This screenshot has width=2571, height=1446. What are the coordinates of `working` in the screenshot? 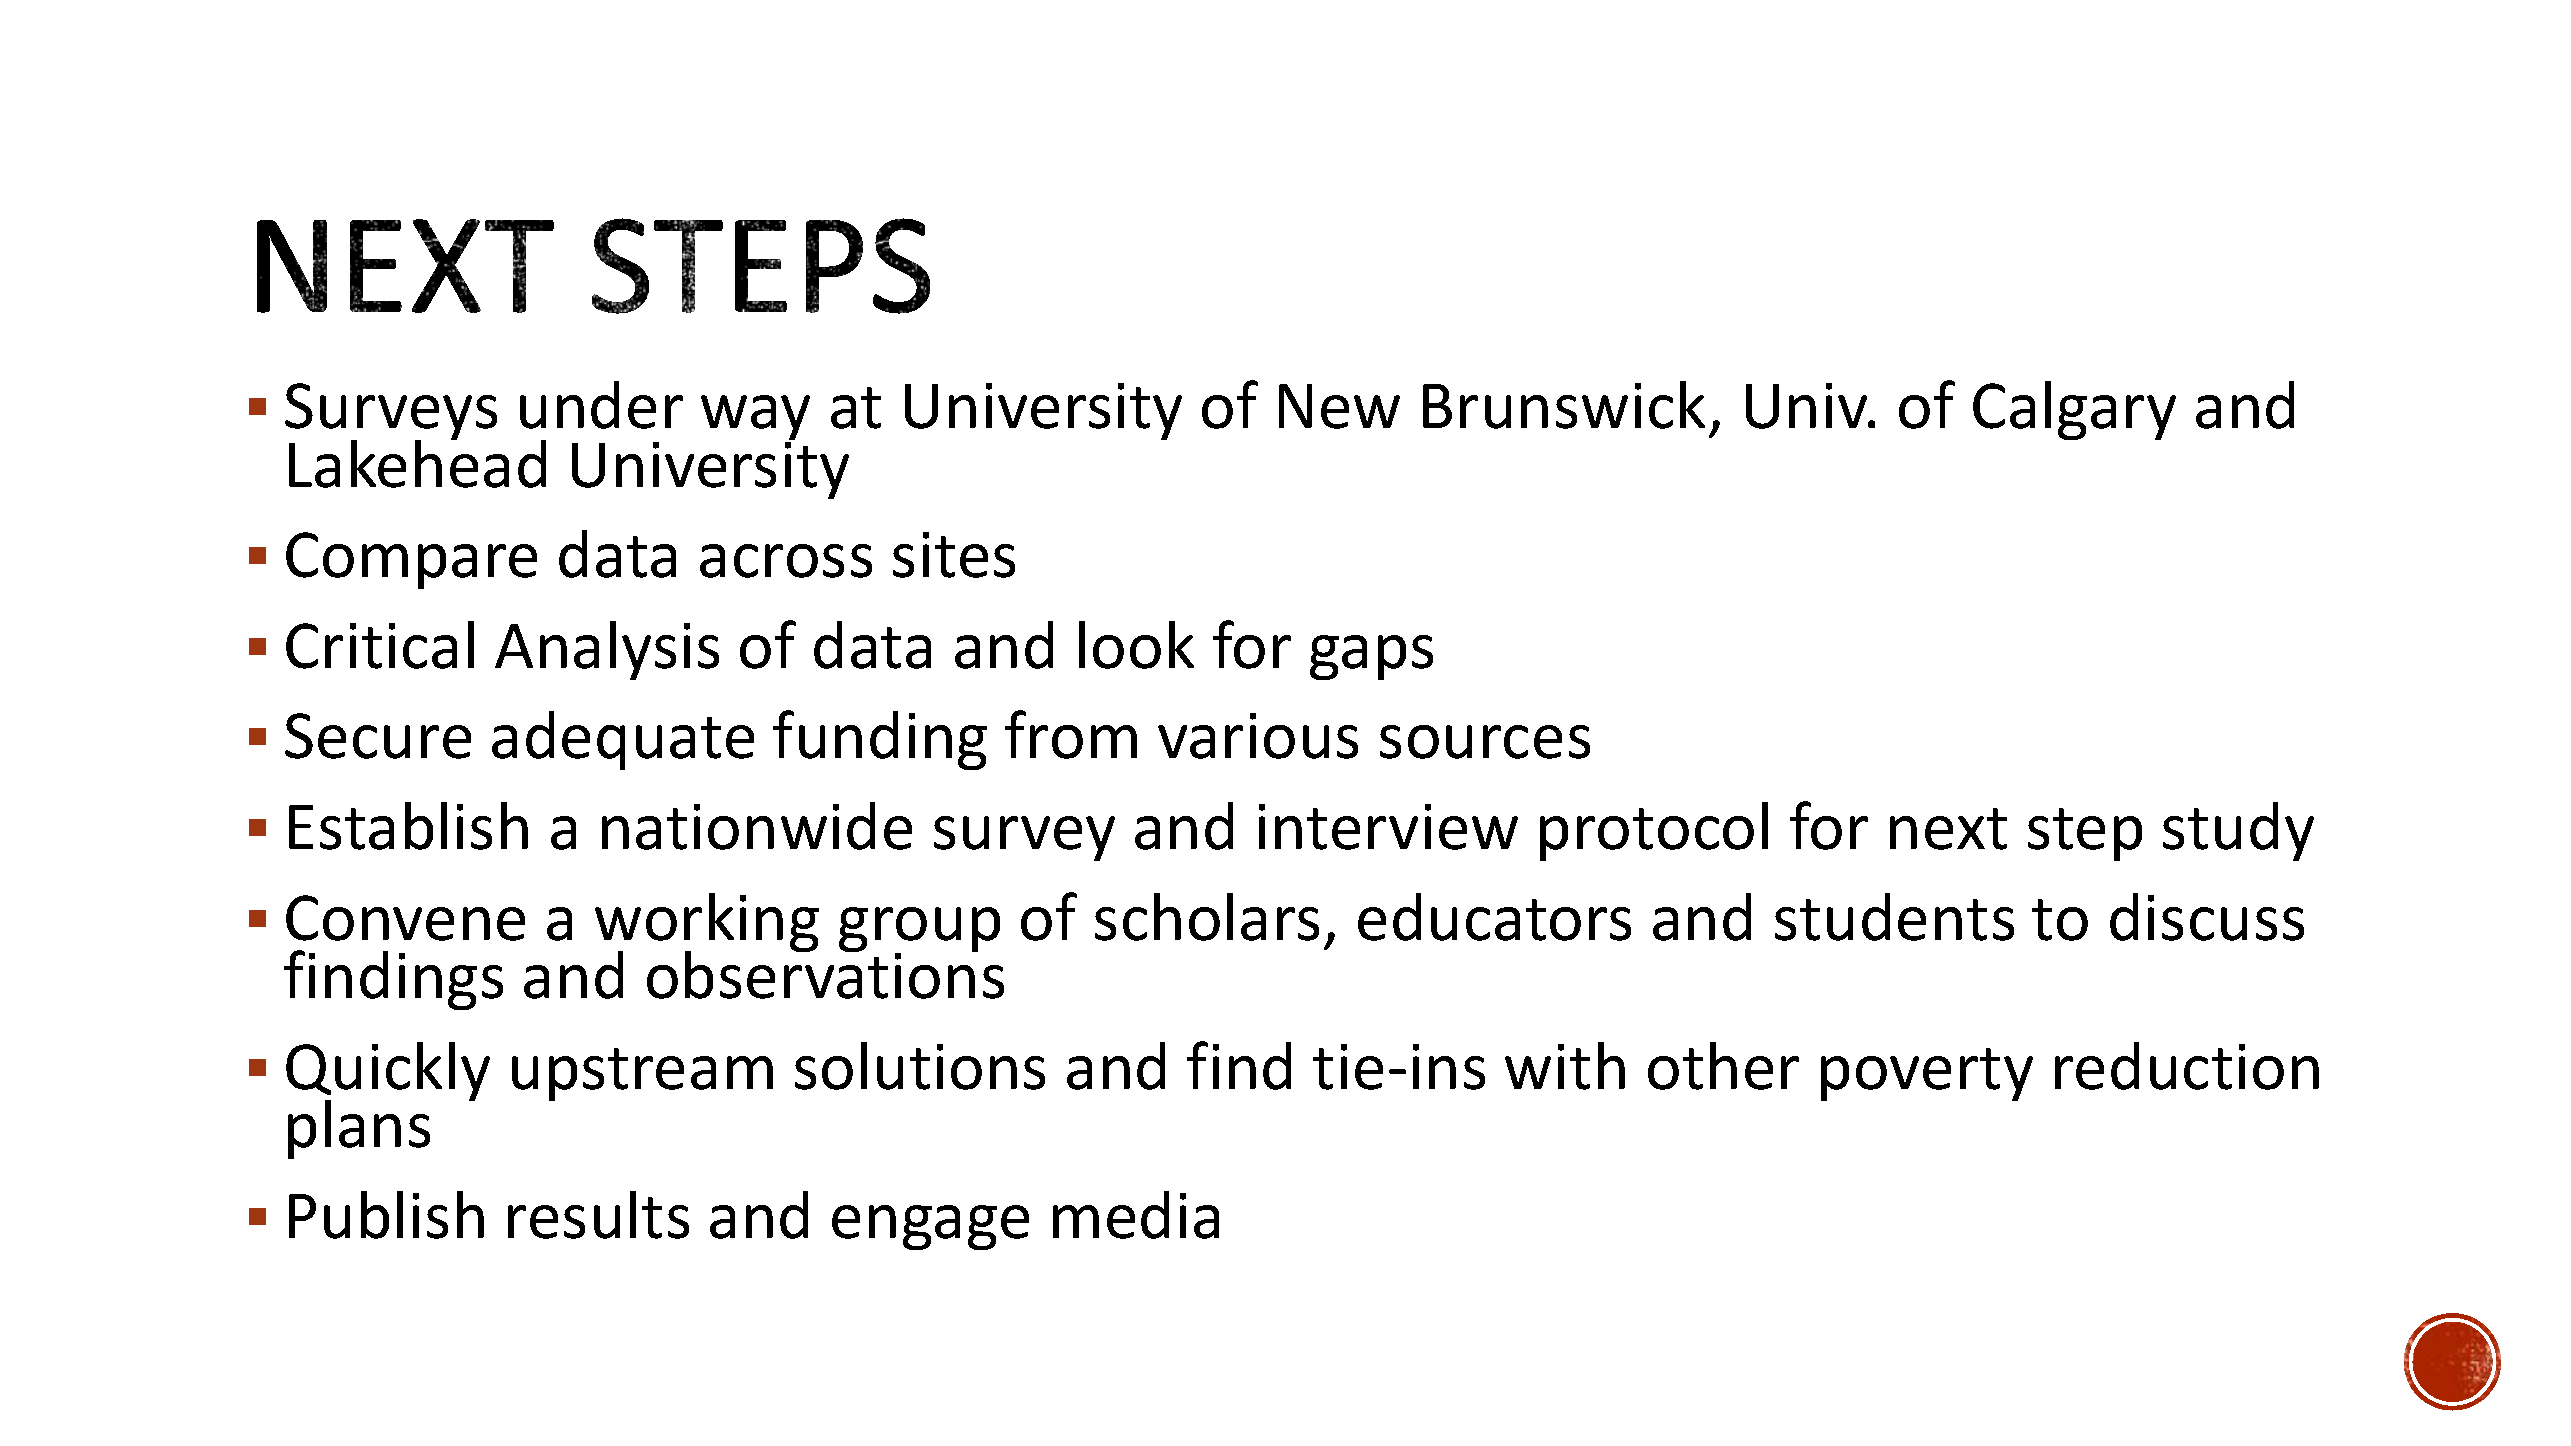 It's located at (707, 924).
